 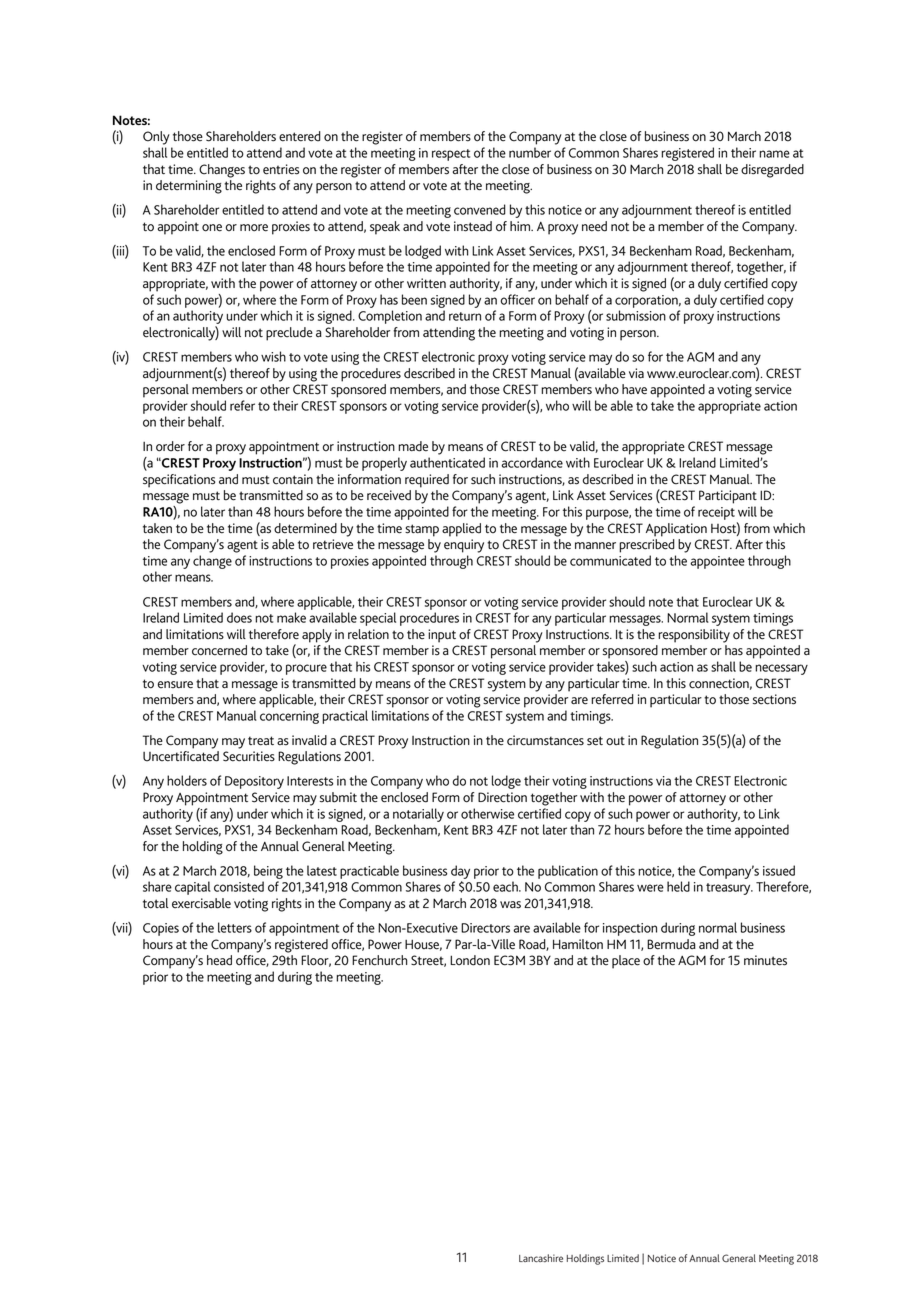 I want to click on Bermuda, so click(x=671, y=944).
